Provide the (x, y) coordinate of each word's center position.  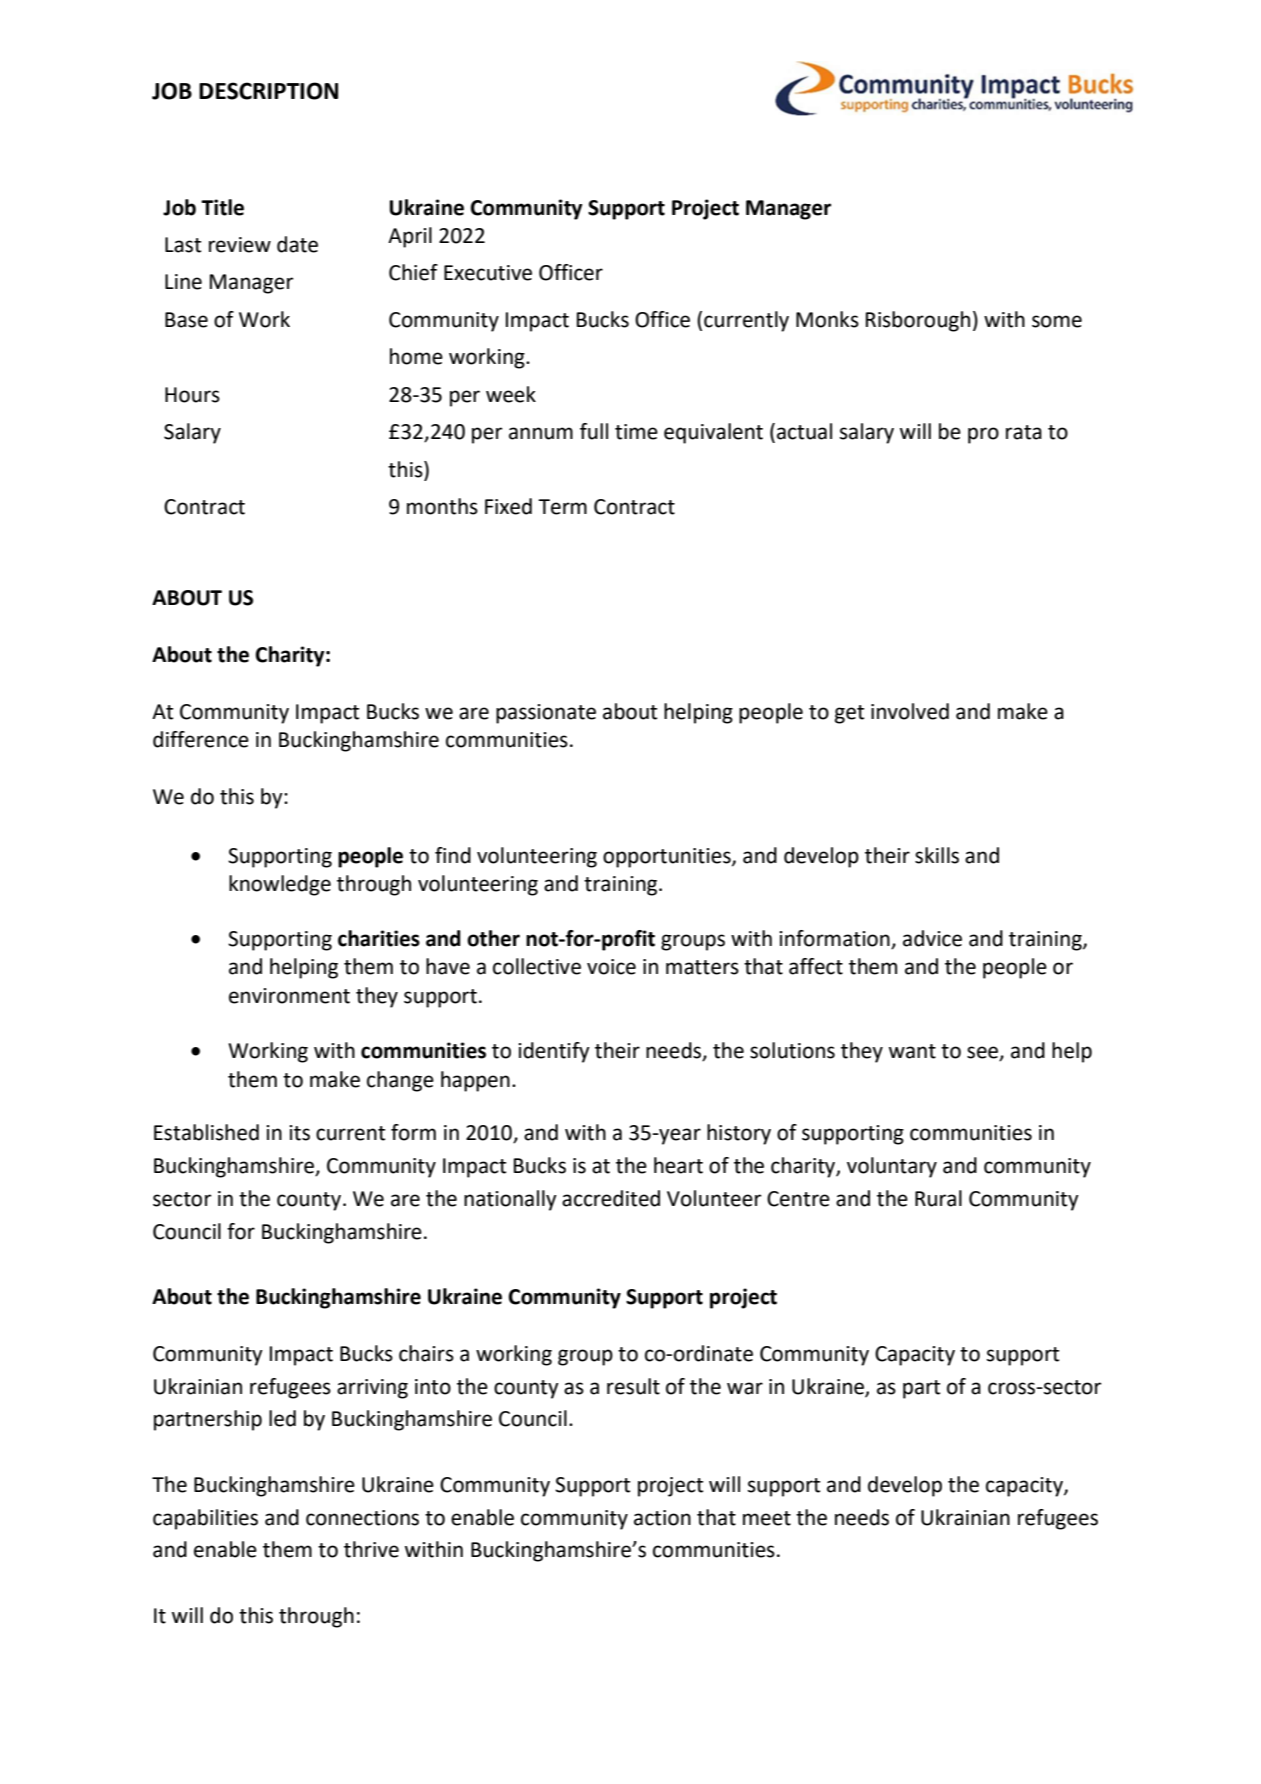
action (662, 1518)
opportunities (668, 858)
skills (937, 855)
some (1057, 321)
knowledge (280, 885)
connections (362, 1518)
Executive (488, 273)
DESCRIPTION (268, 91)
